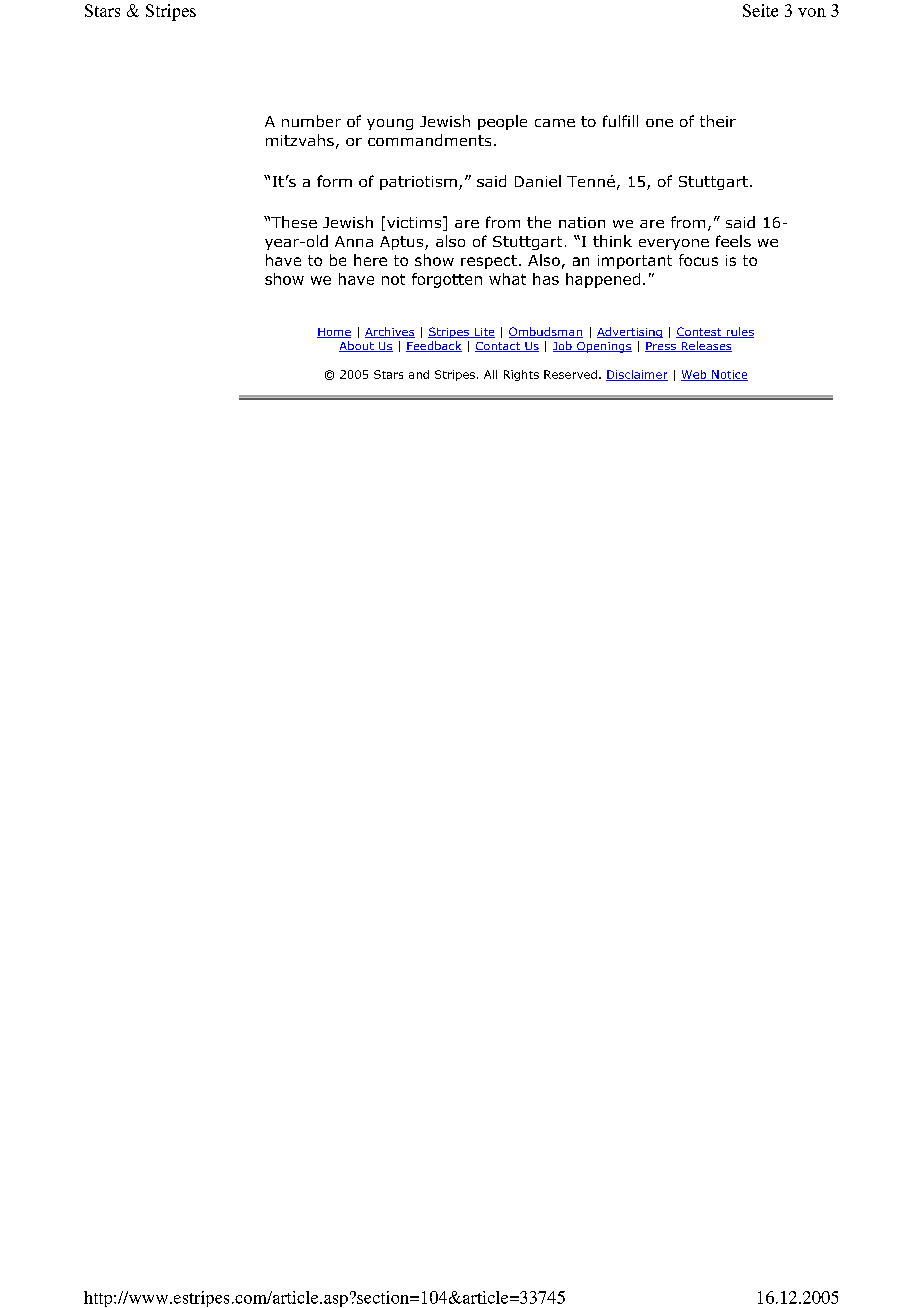 This page has width=924, height=1308. Describe the element at coordinates (555, 123) in the page. I see `came` at that location.
